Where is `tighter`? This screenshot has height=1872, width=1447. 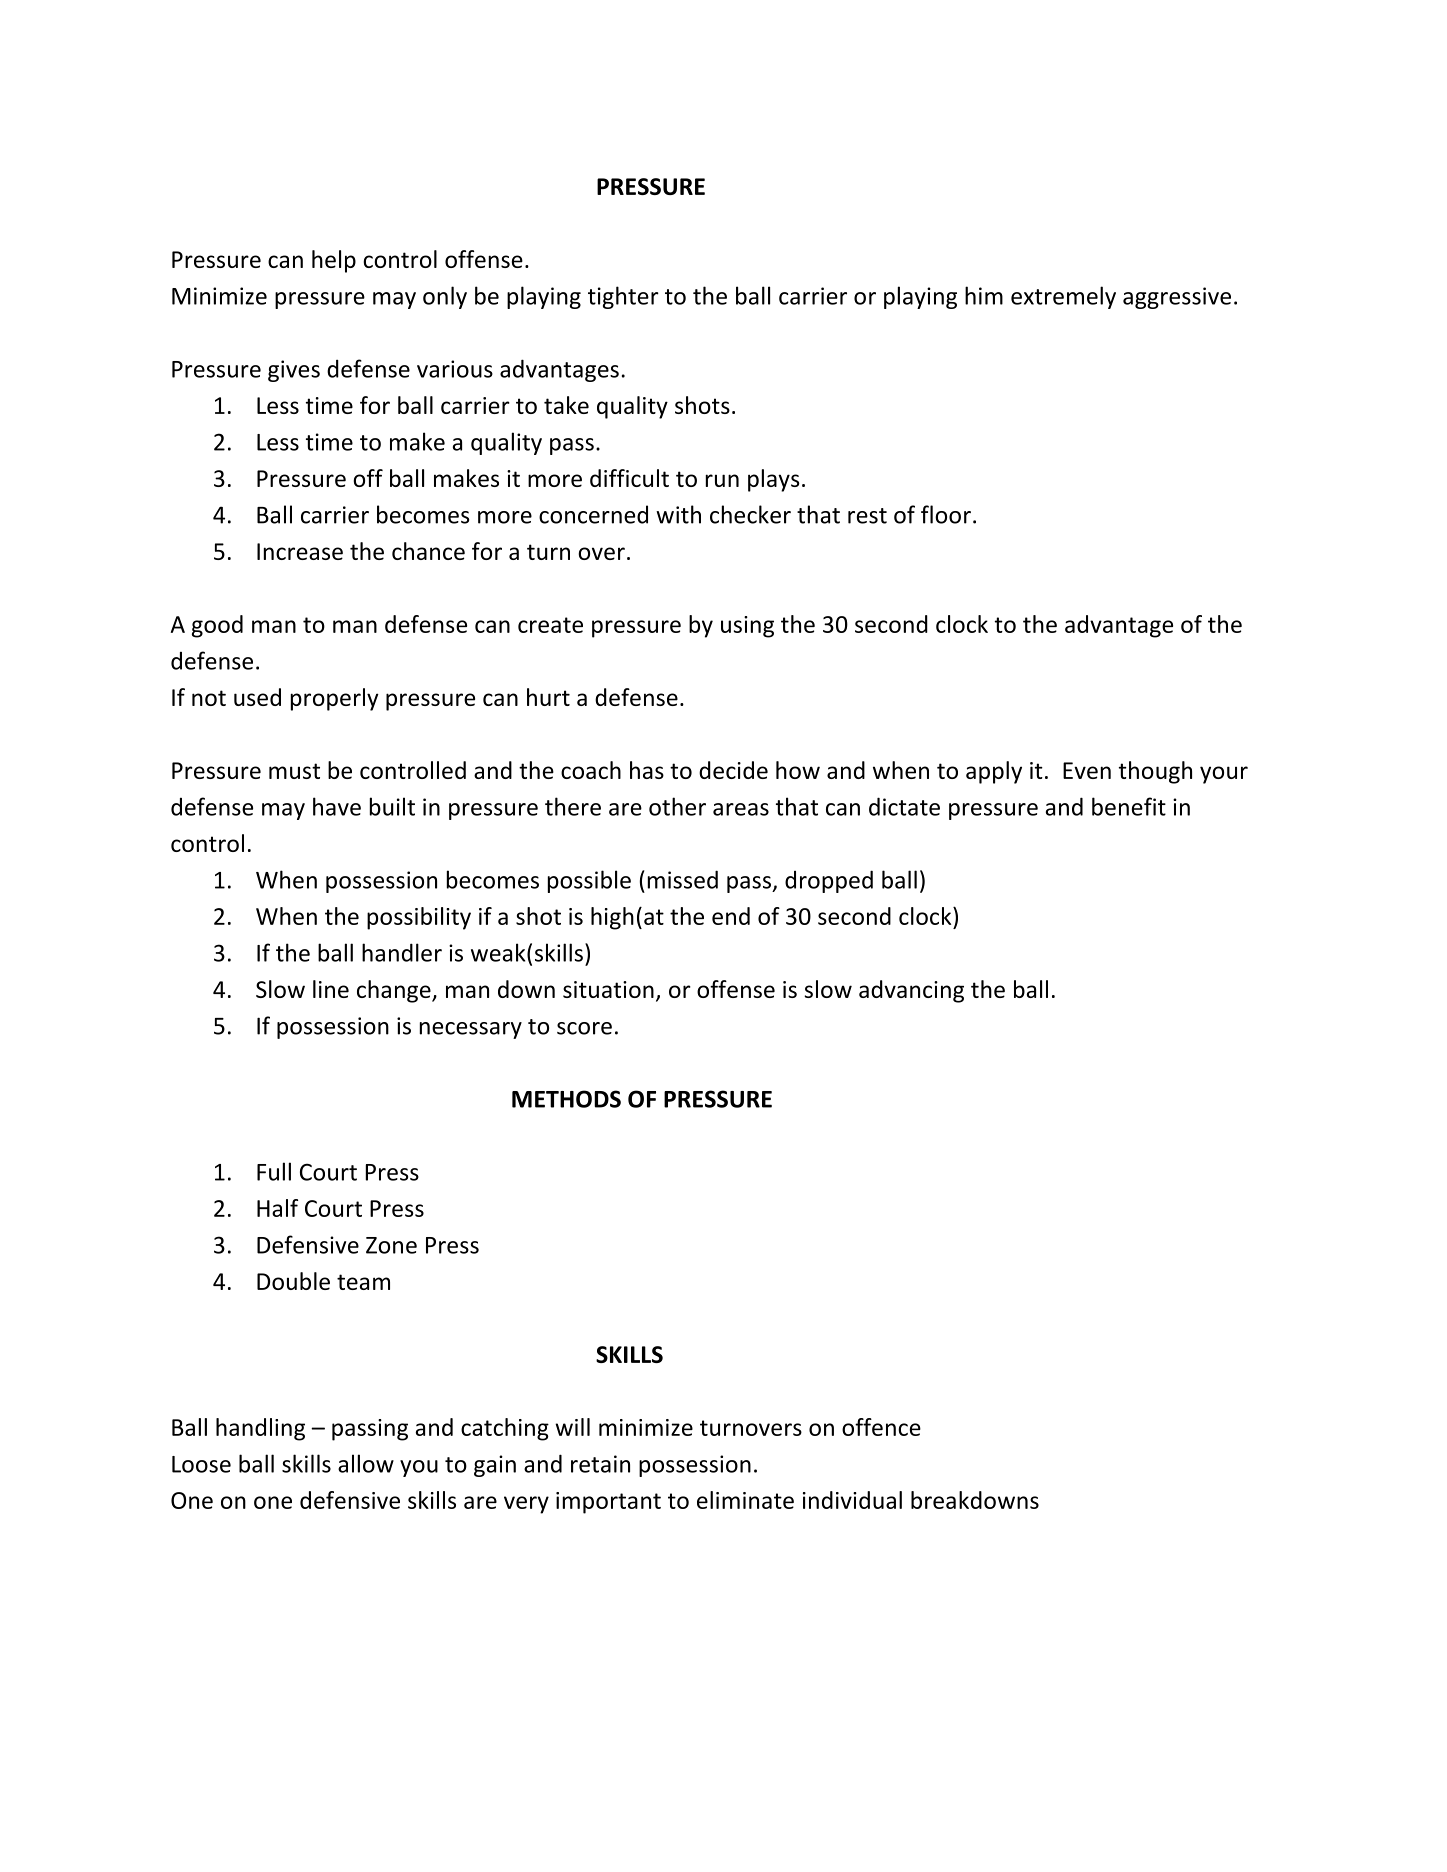
tighter is located at coordinates (623, 297).
